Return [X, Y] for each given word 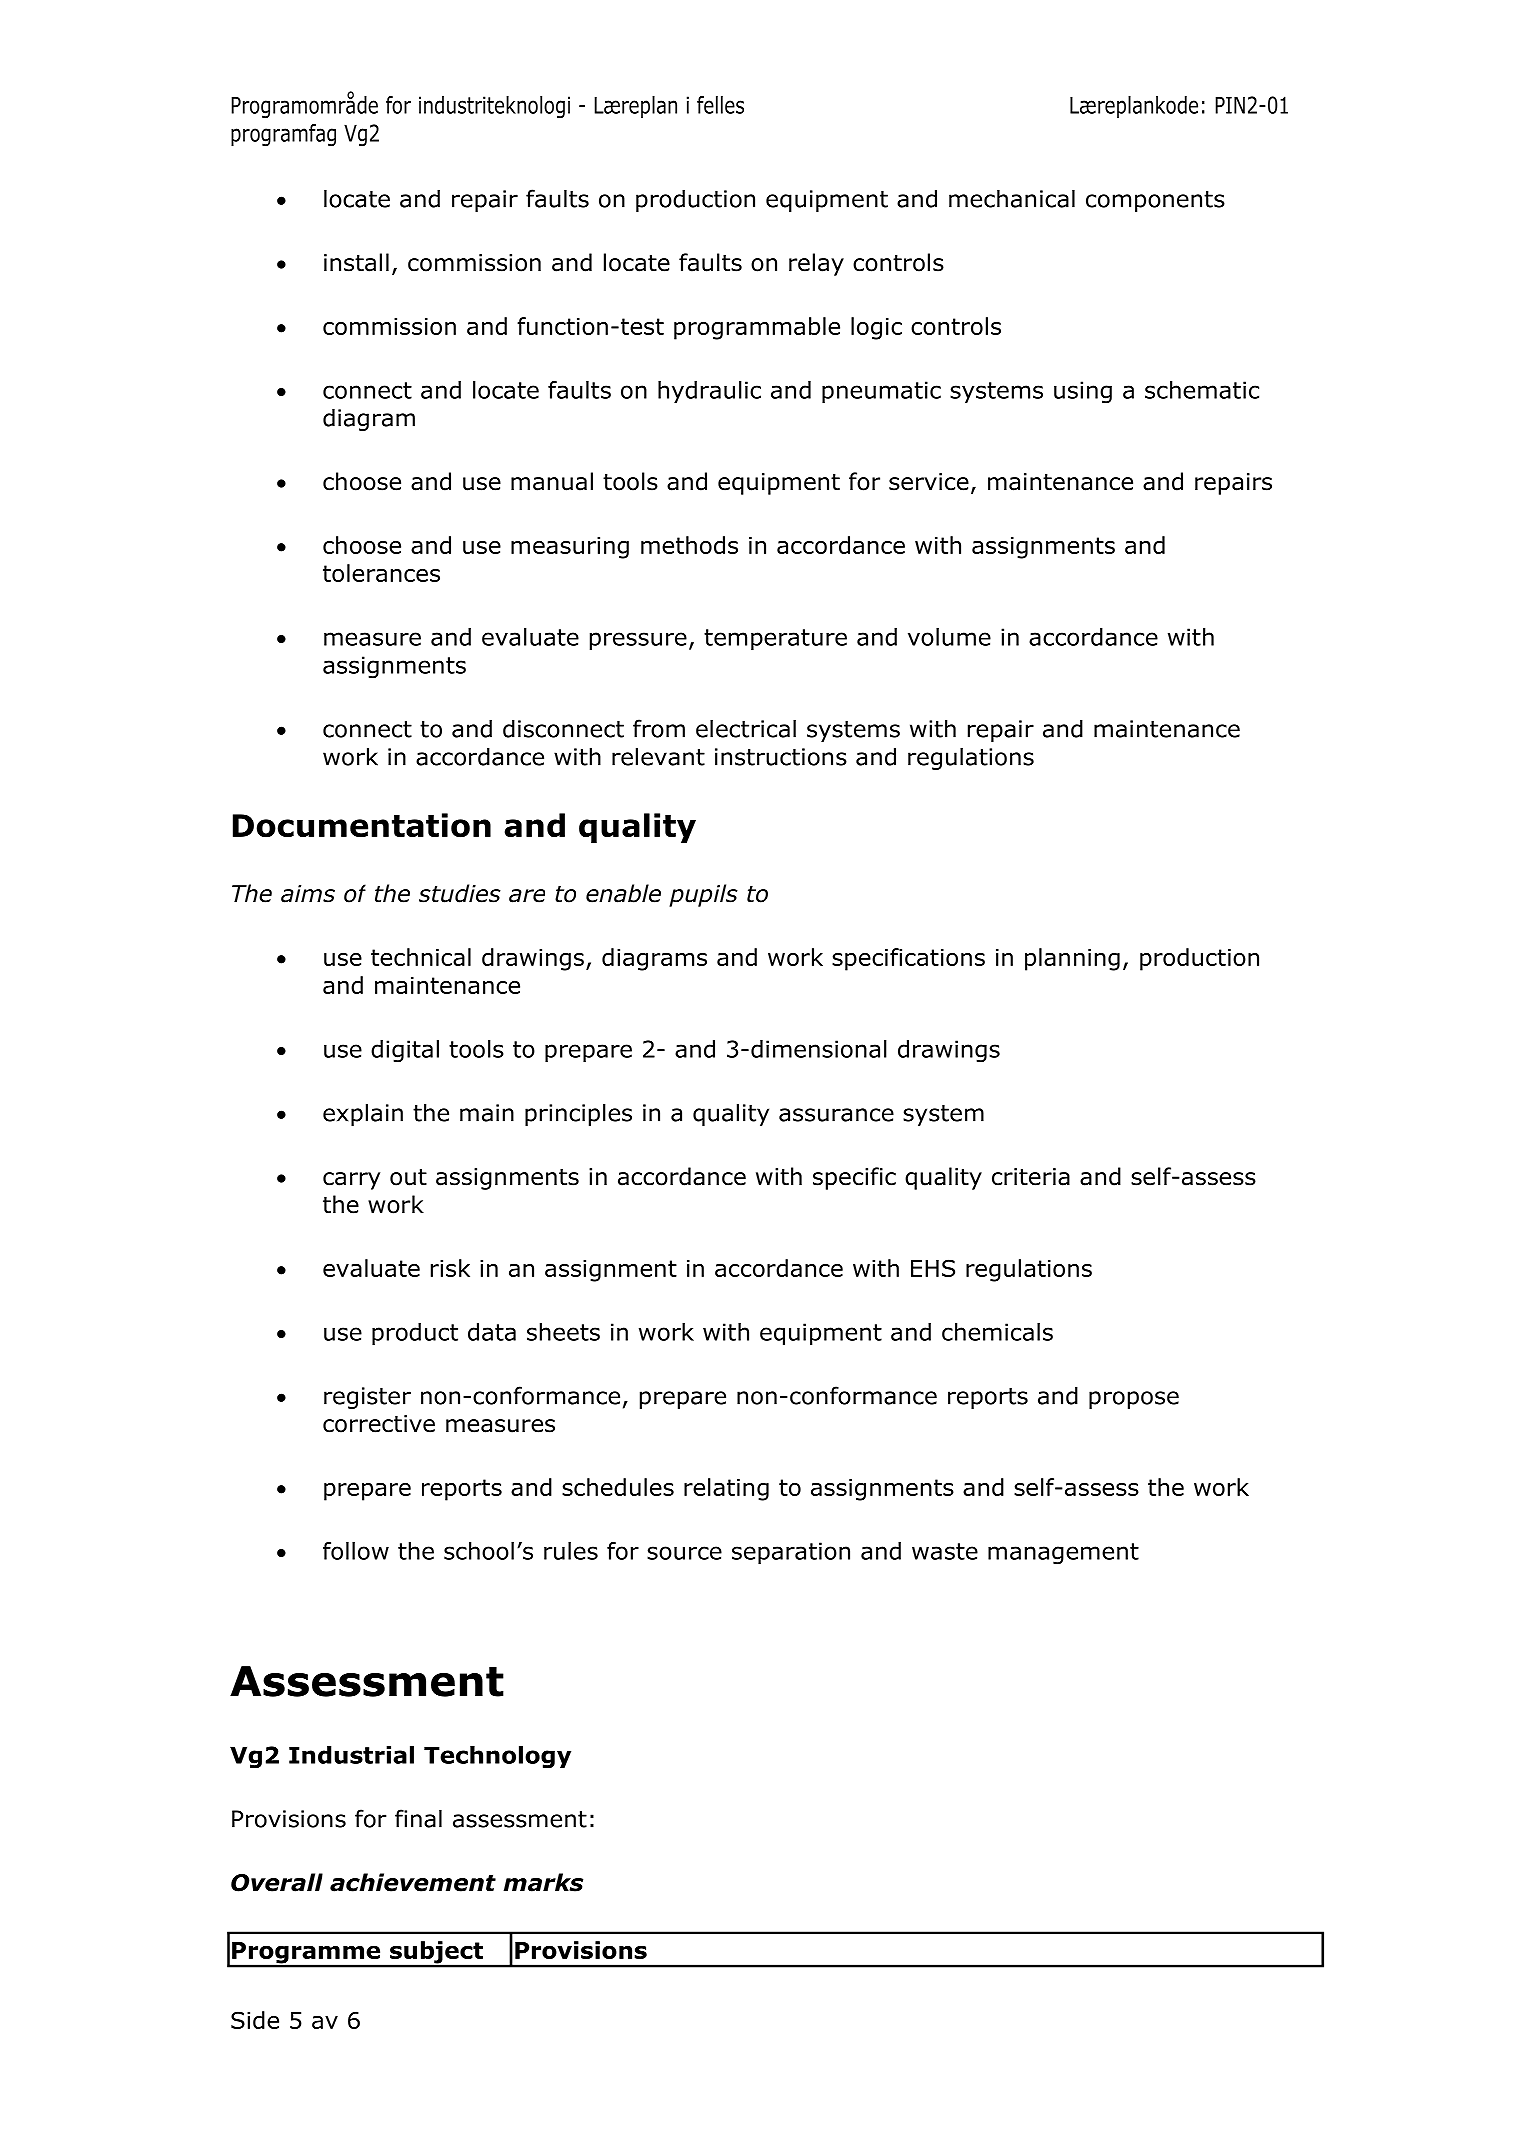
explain [363, 1114]
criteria [1031, 1177]
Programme [306, 1954]
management [1063, 1554]
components [1155, 201]
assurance [836, 1115]
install [356, 262]
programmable [757, 328]
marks [543, 1882]
